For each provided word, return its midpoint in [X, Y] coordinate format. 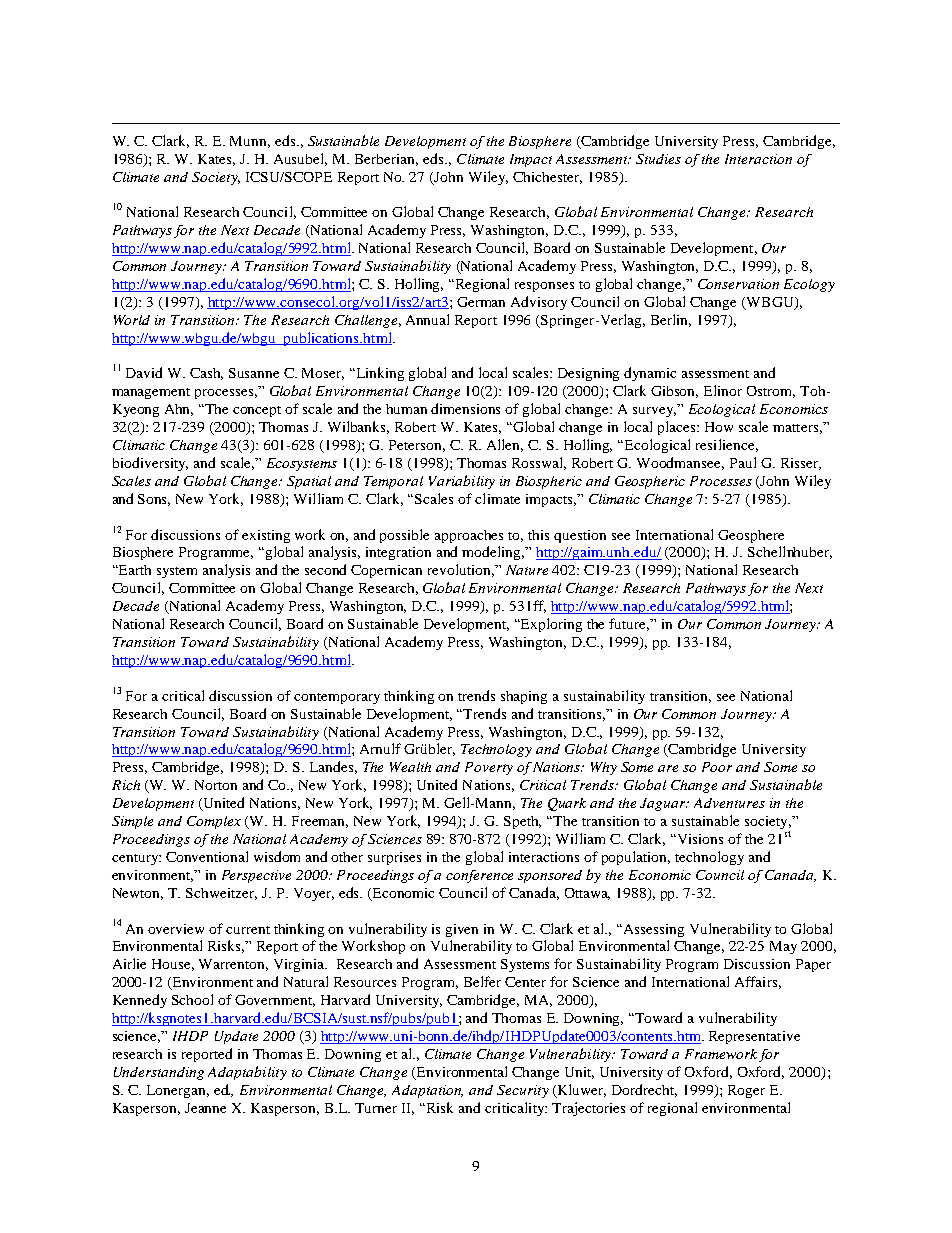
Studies [658, 159]
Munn [250, 142]
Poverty [489, 768]
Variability [462, 482]
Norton [216, 785]
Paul [743, 462]
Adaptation [427, 1091]
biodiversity [150, 464]
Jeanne [205, 1108]
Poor [717, 767]
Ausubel [300, 159]
